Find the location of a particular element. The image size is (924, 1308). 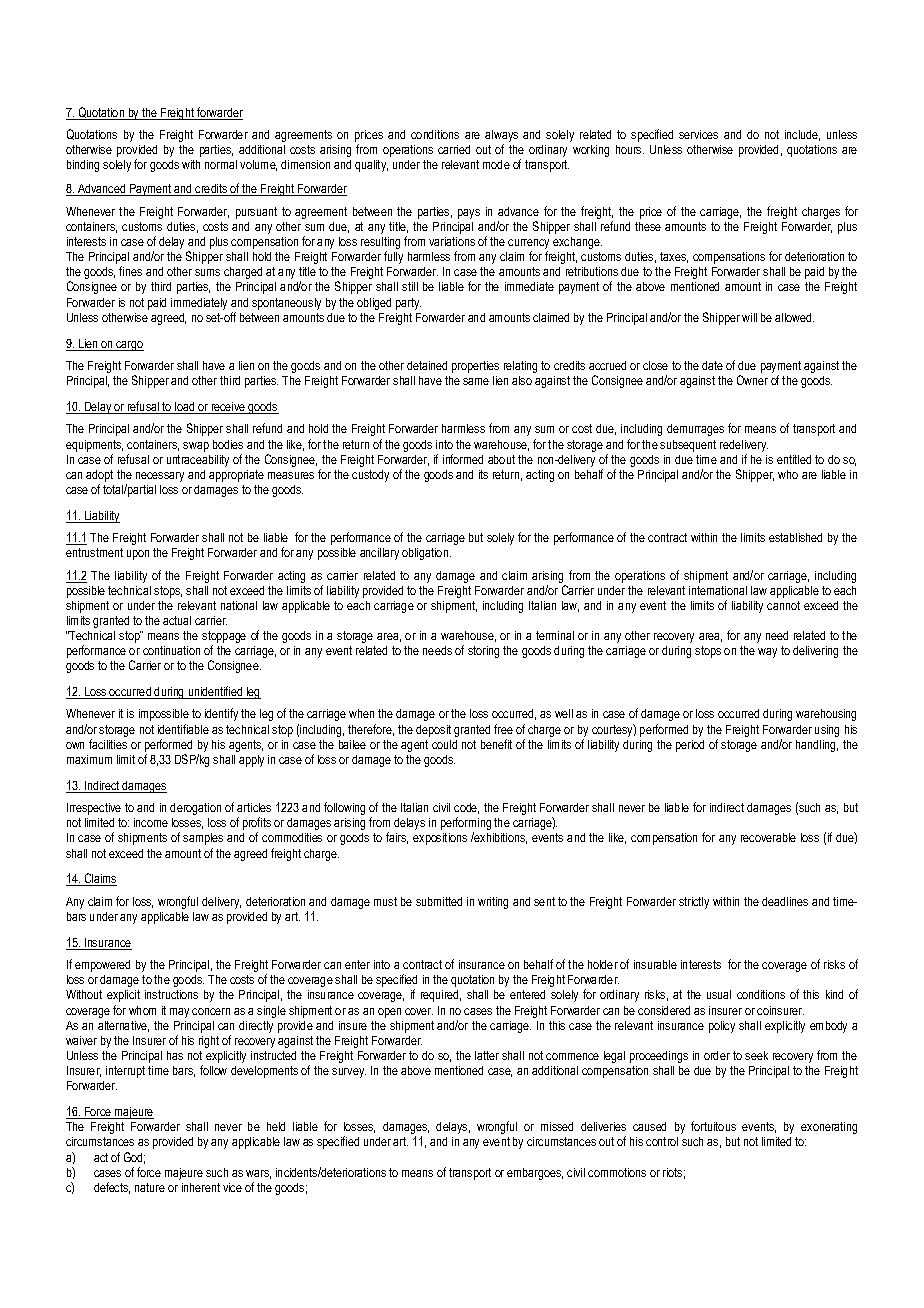

carried is located at coordinates (454, 149).
